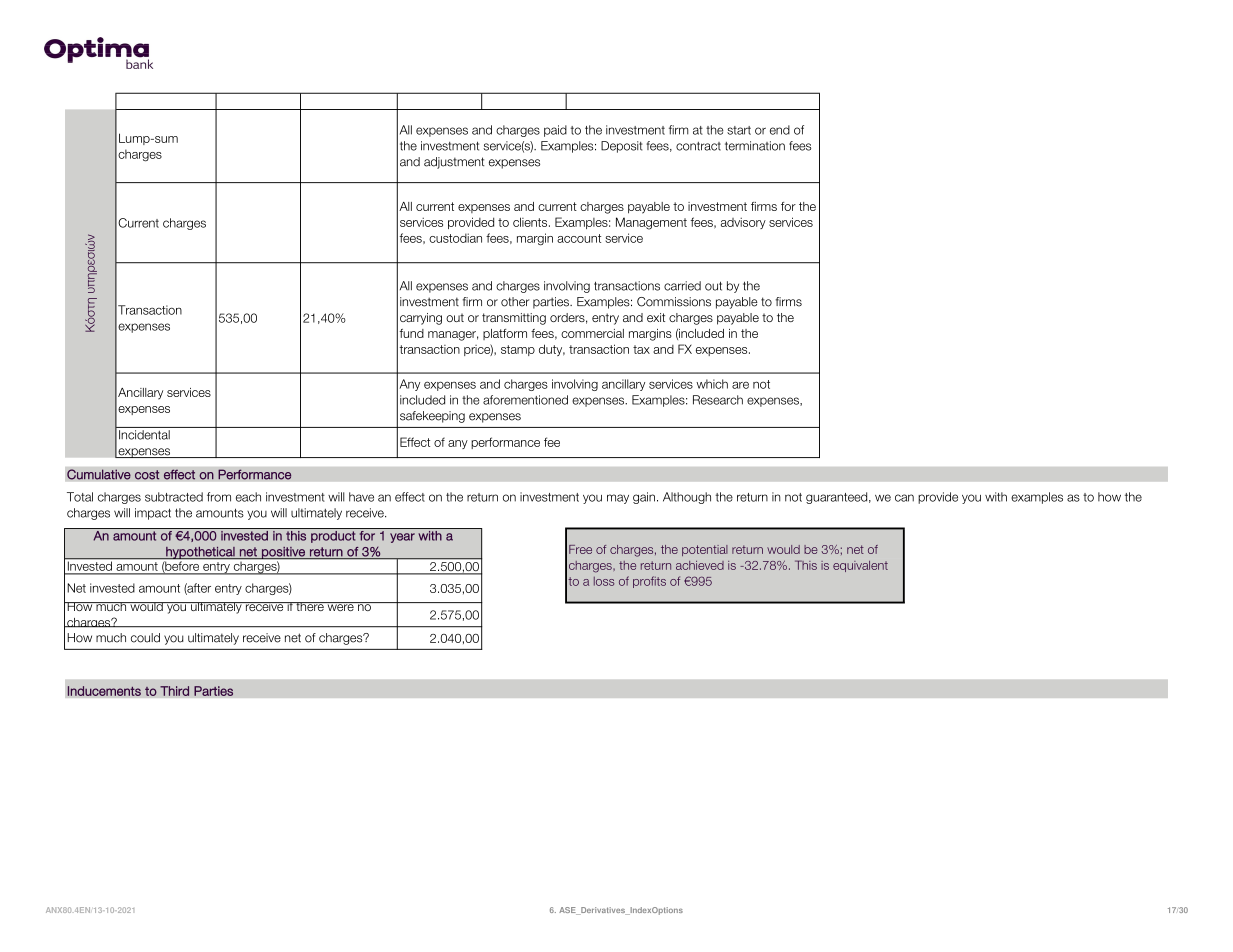 Image resolution: width=1233 pixels, height=952 pixels. I want to click on adjustment, so click(454, 163).
